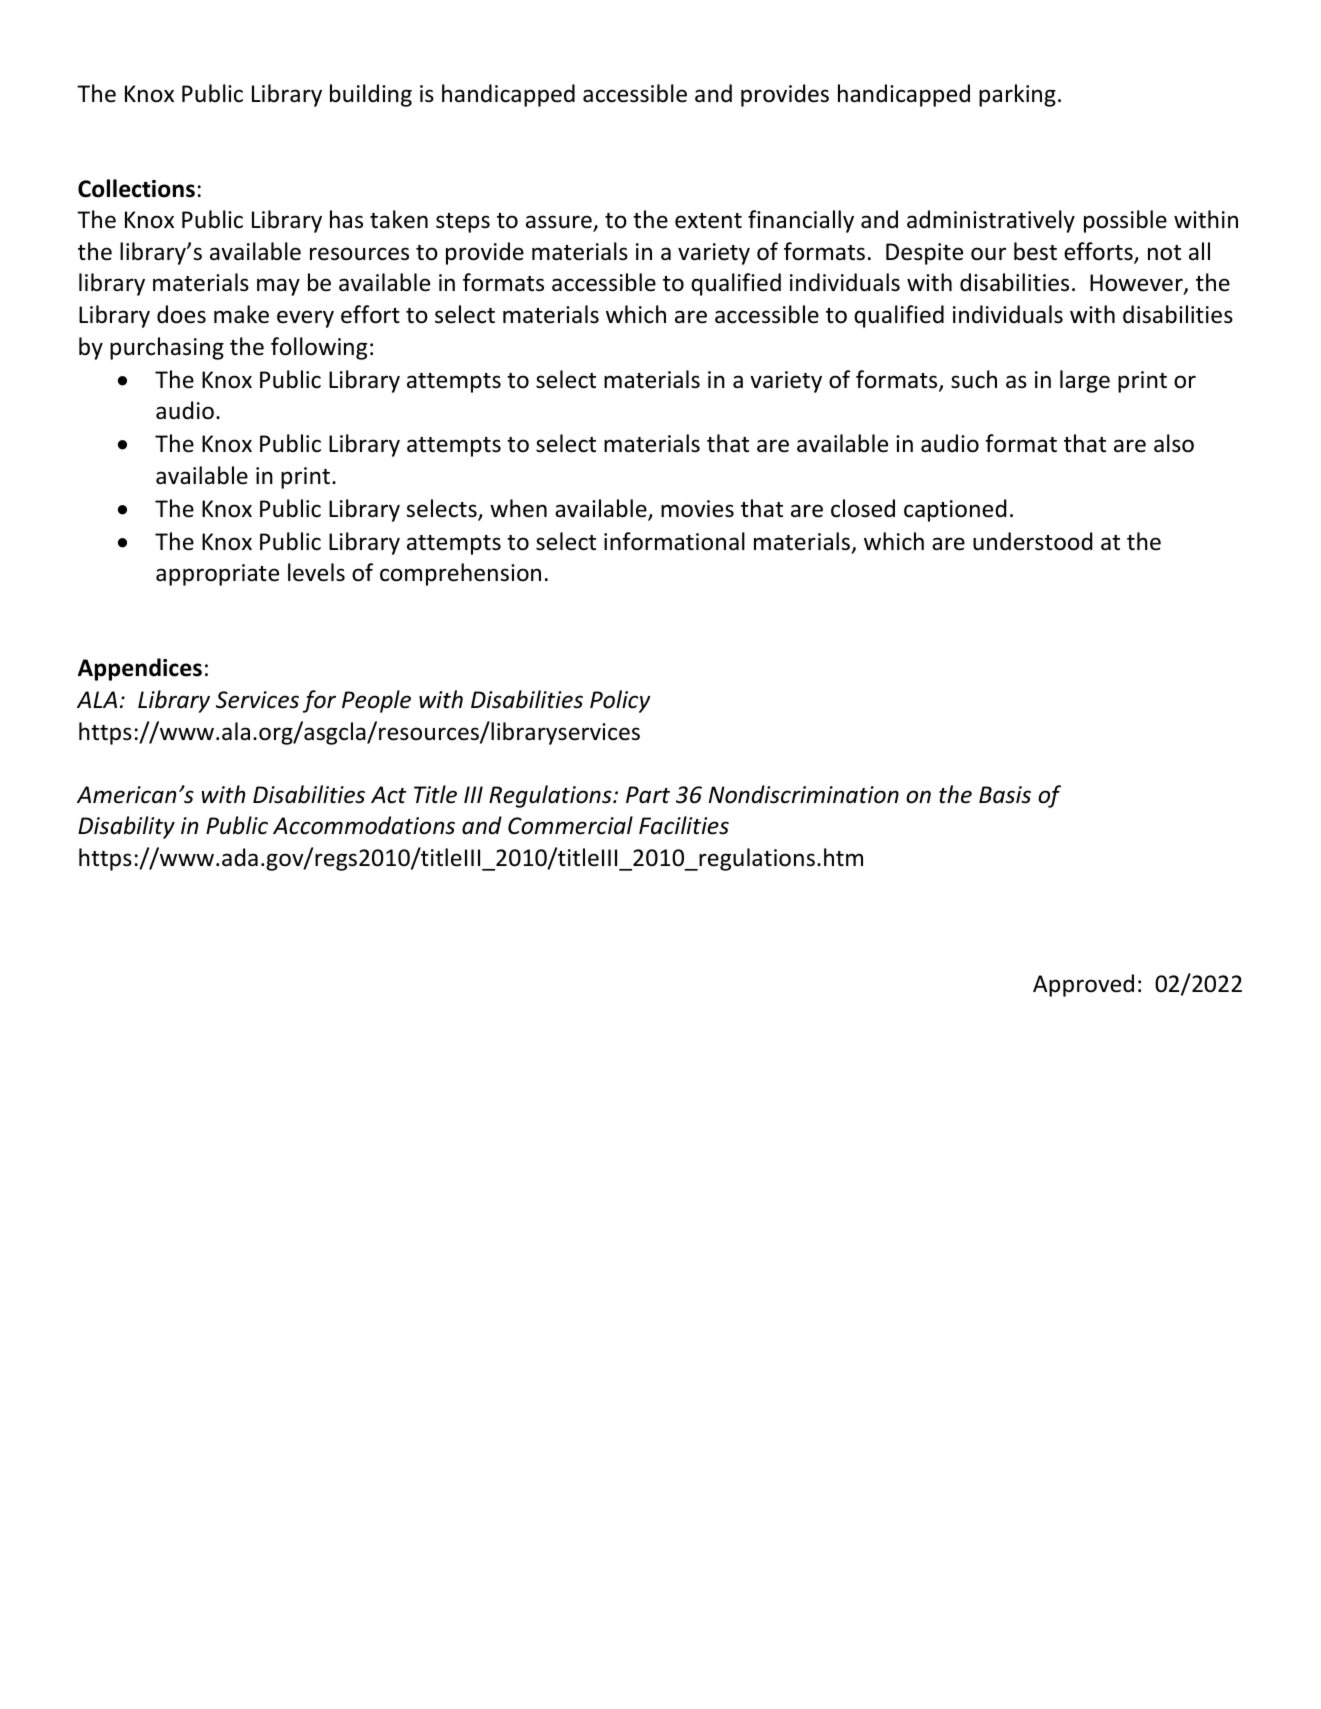  I want to click on appropriate, so click(217, 575).
